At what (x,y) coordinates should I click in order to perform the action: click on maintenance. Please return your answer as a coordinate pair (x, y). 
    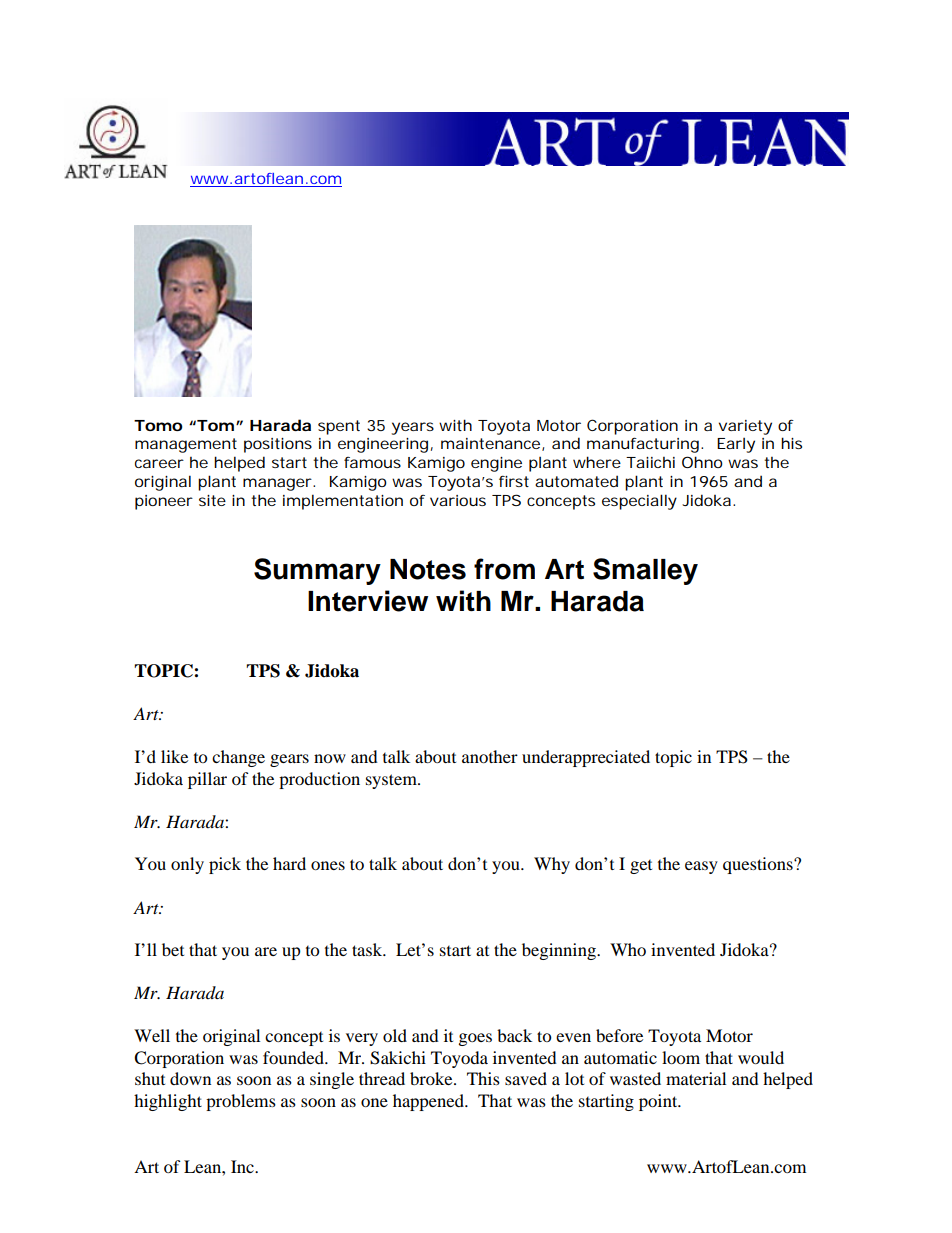
    Looking at the image, I should click on (490, 443).
